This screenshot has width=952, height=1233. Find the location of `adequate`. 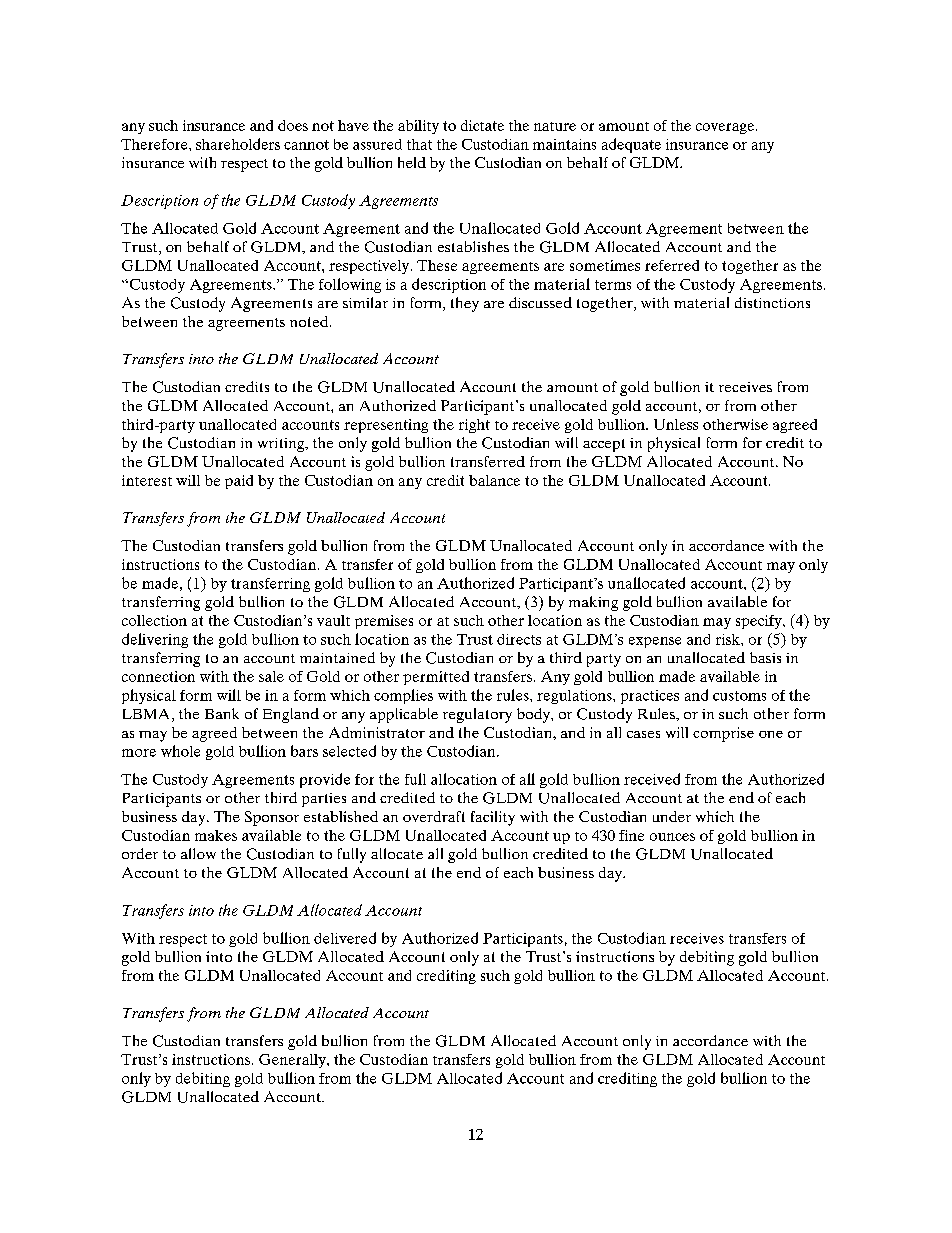

adequate is located at coordinates (631, 145).
